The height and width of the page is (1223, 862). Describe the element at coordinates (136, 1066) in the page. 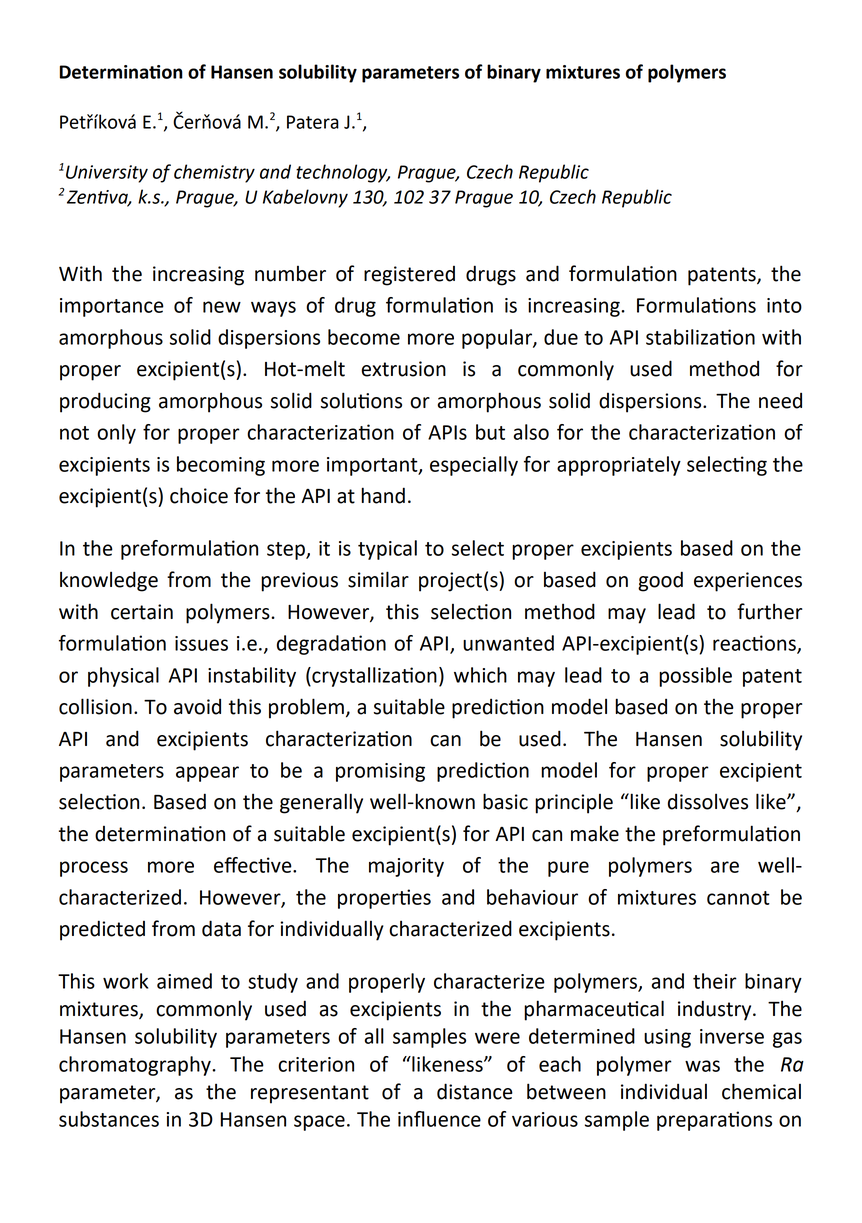

I see `chromatography` at that location.
